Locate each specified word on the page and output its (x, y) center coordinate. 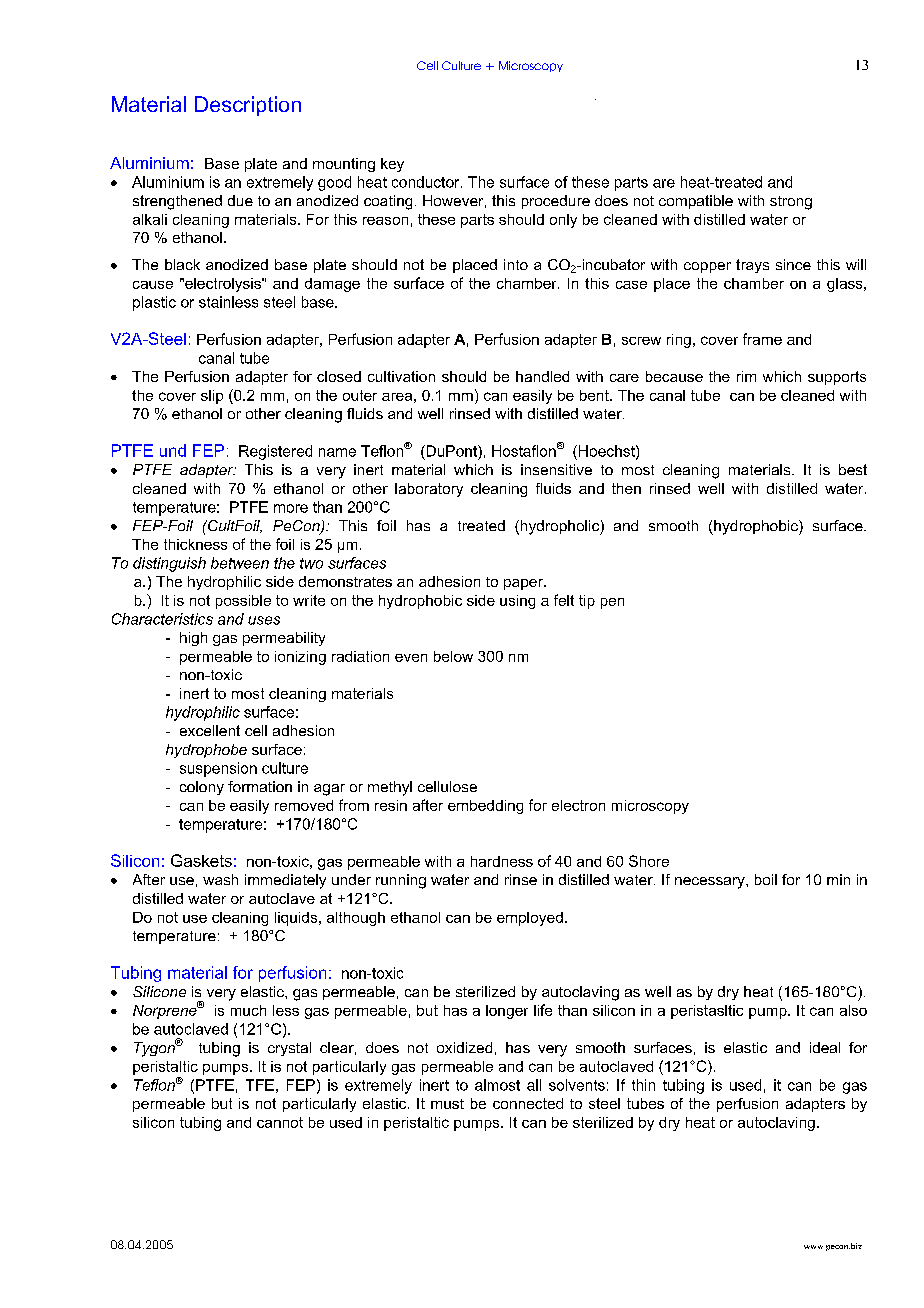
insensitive (556, 469)
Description (248, 106)
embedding (485, 807)
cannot (280, 1122)
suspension (218, 769)
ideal (825, 1047)
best (853, 469)
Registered (275, 452)
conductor (427, 182)
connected (528, 1103)
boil (766, 879)
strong (791, 203)
